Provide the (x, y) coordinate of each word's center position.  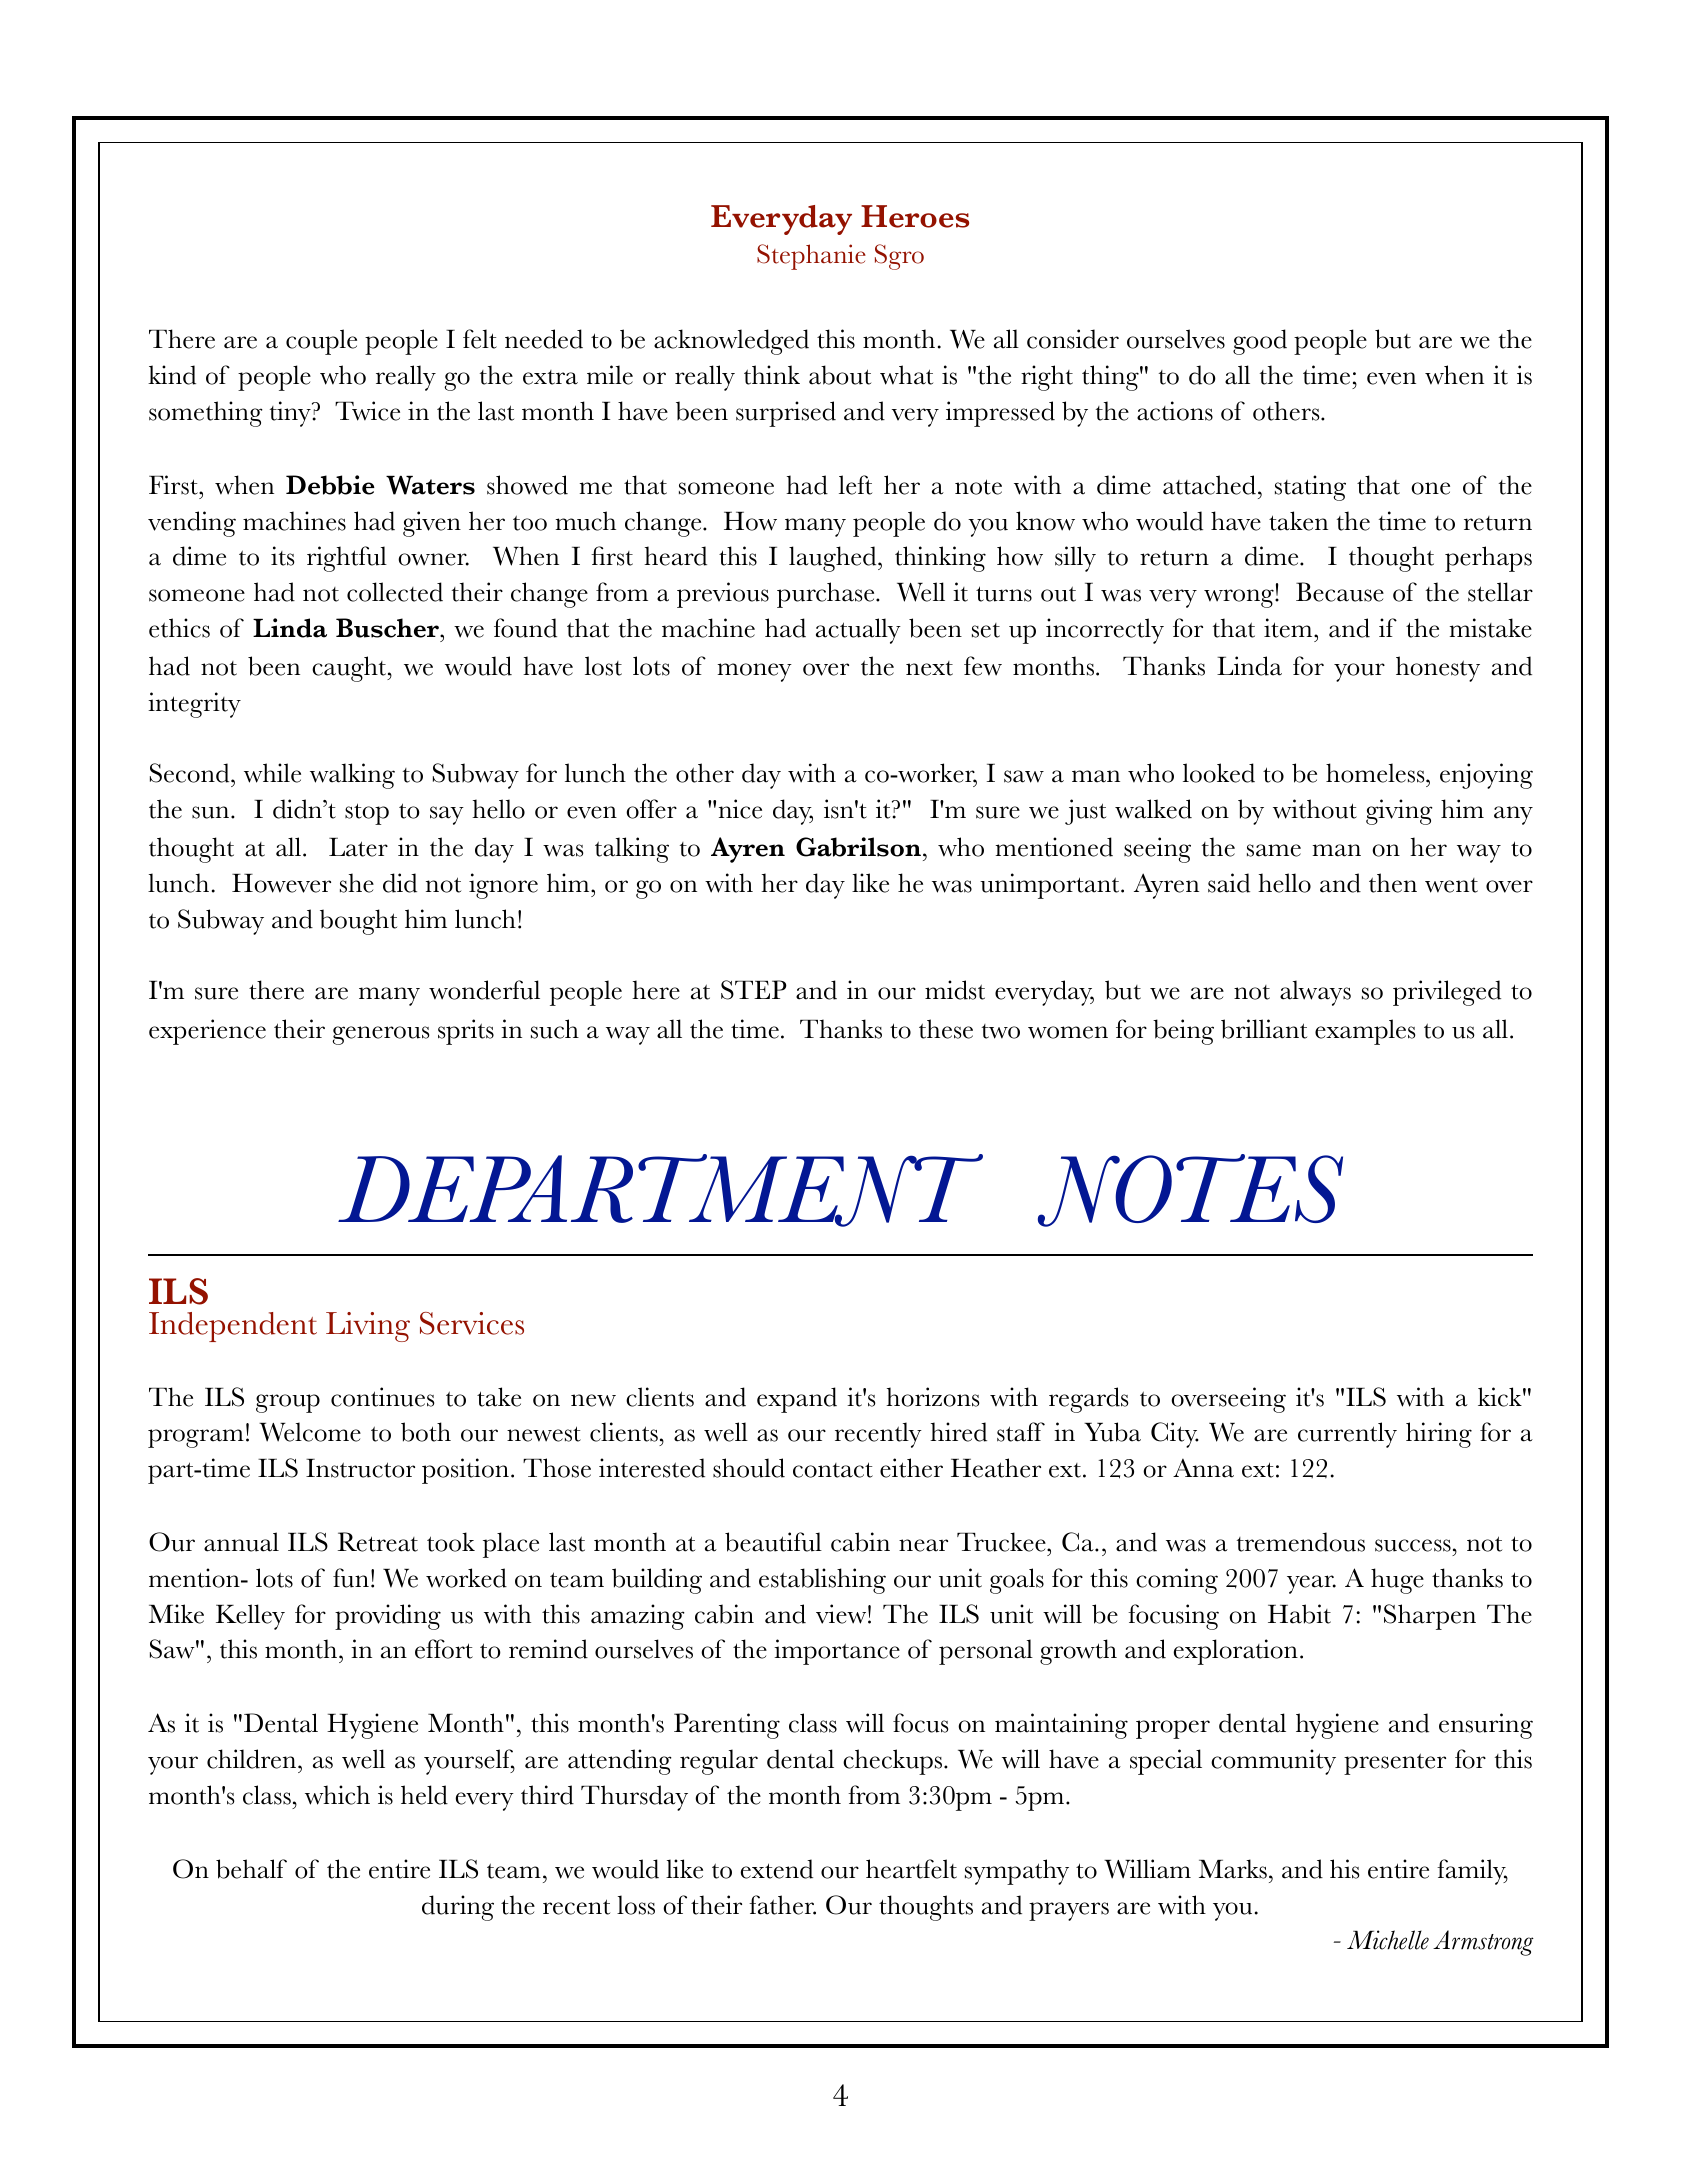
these (946, 1029)
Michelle (1388, 1940)
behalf (251, 1869)
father (782, 1905)
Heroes (915, 216)
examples (1365, 1032)
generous (381, 1035)
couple (321, 342)
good (1260, 342)
